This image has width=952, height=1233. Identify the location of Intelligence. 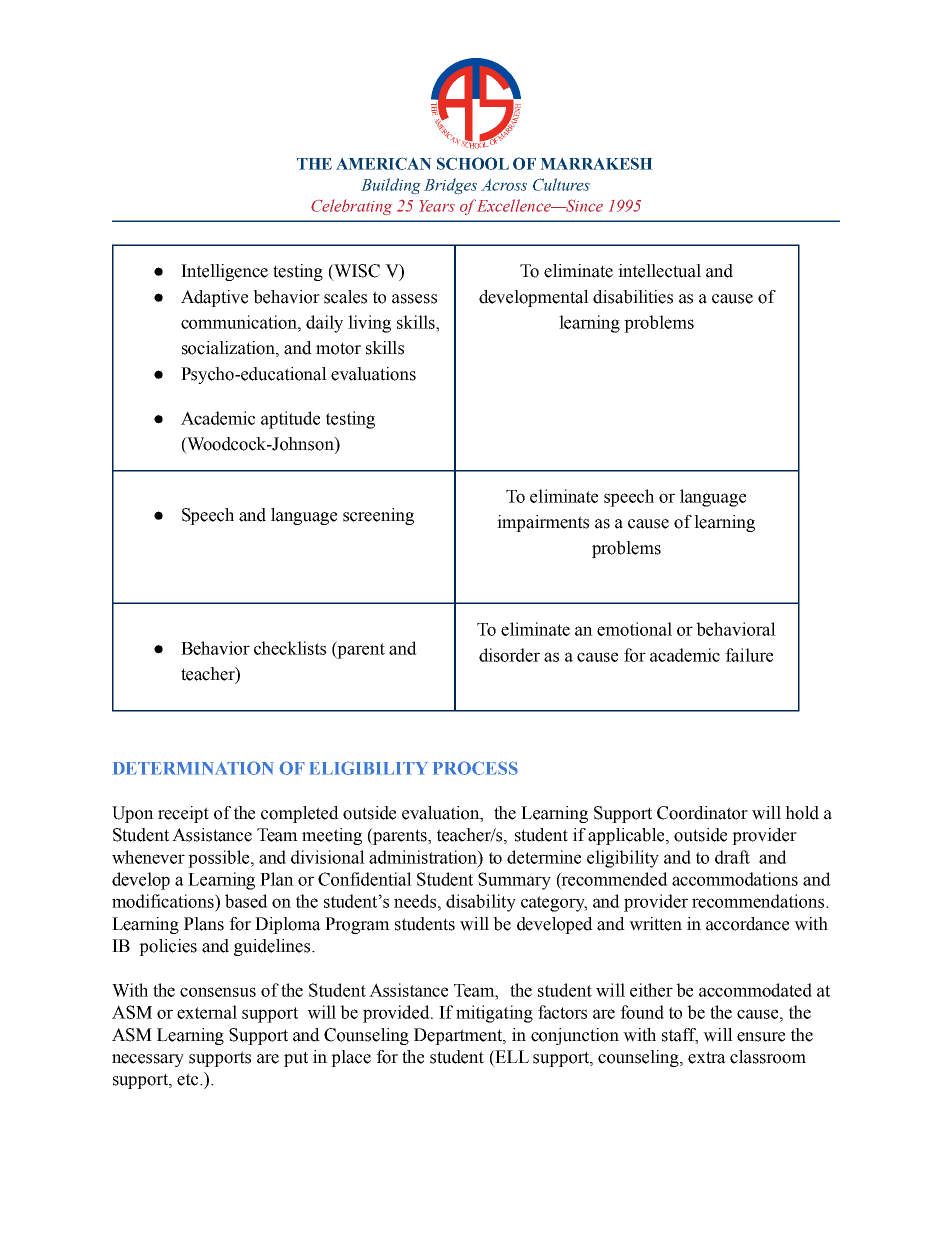
(224, 272).
